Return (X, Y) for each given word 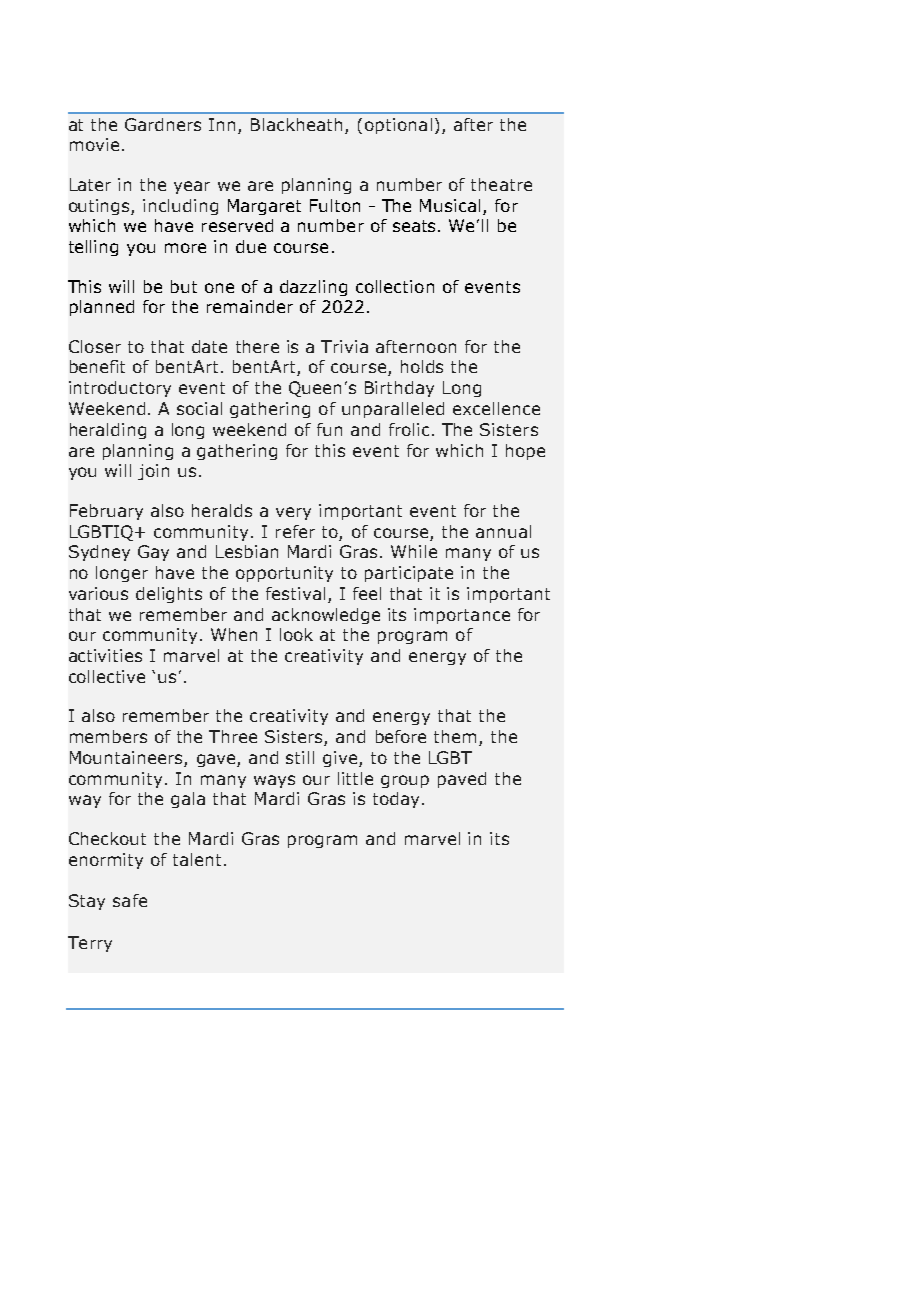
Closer (95, 346)
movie (94, 144)
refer (295, 531)
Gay (153, 553)
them (457, 738)
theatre (501, 184)
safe (130, 900)
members (108, 736)
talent (199, 859)
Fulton (335, 205)
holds (422, 366)
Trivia (344, 346)
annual (503, 531)
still (300, 757)
